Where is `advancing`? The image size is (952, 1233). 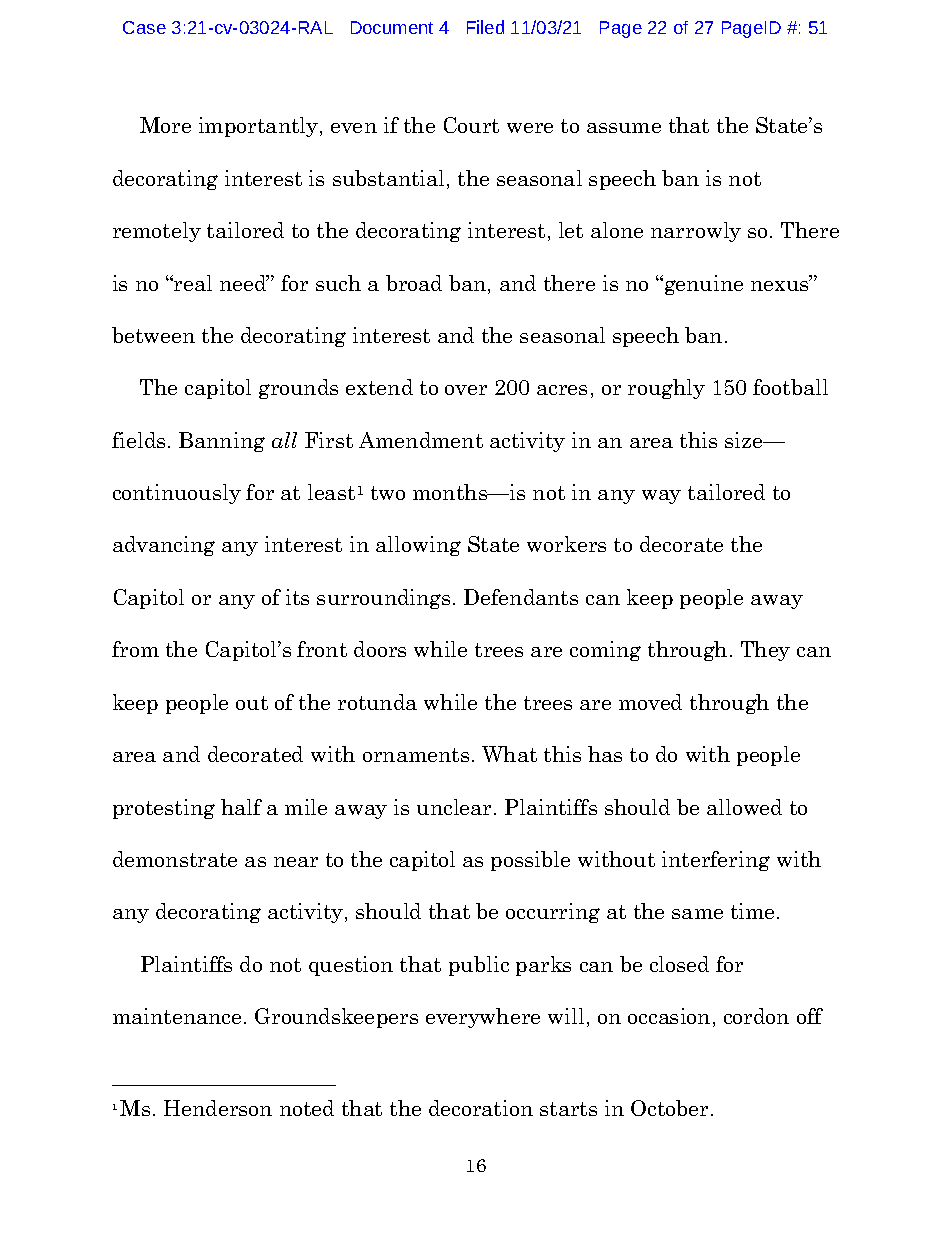
advancing is located at coordinates (164, 546).
